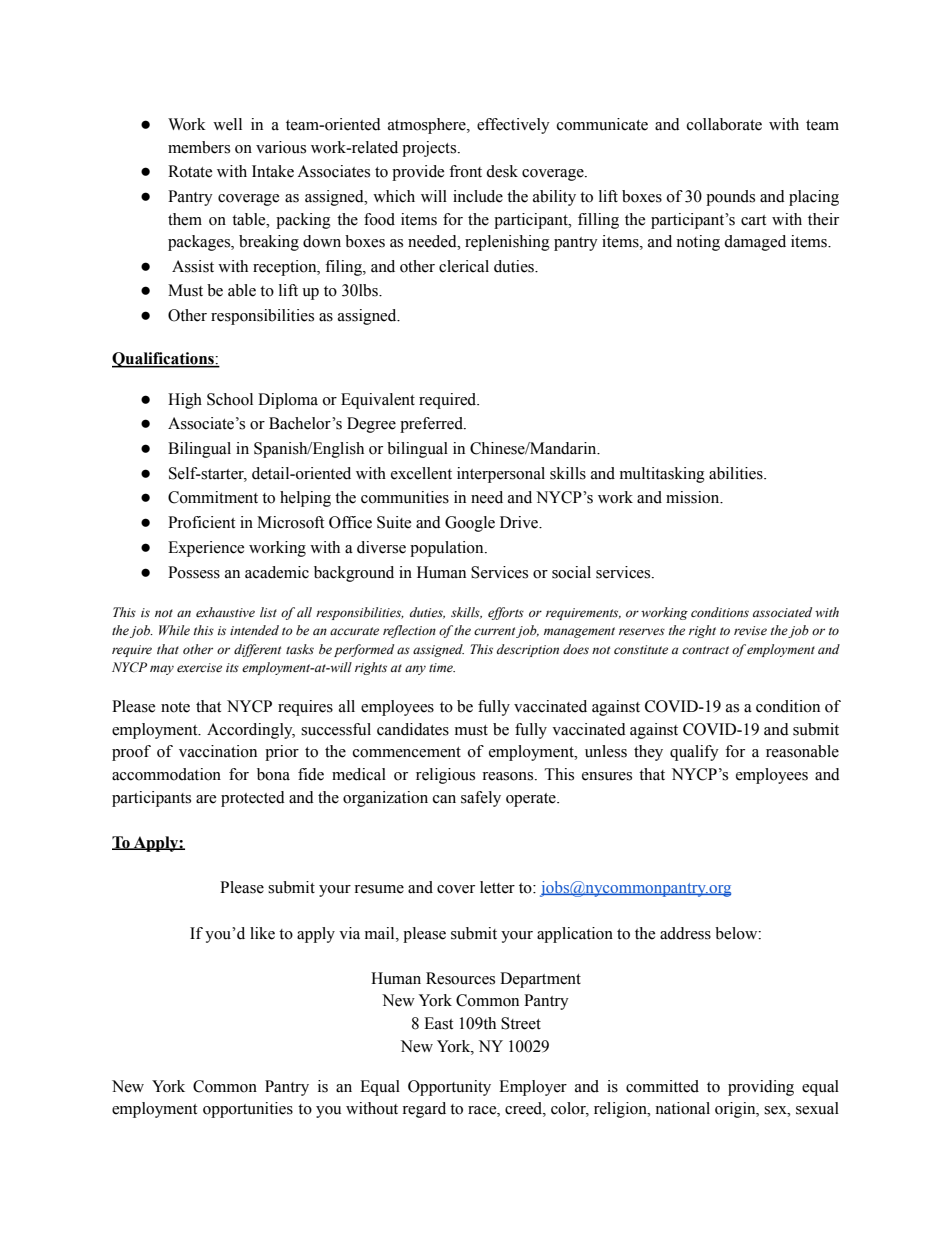 This screenshot has width=952, height=1233. I want to click on providing, so click(761, 1088).
